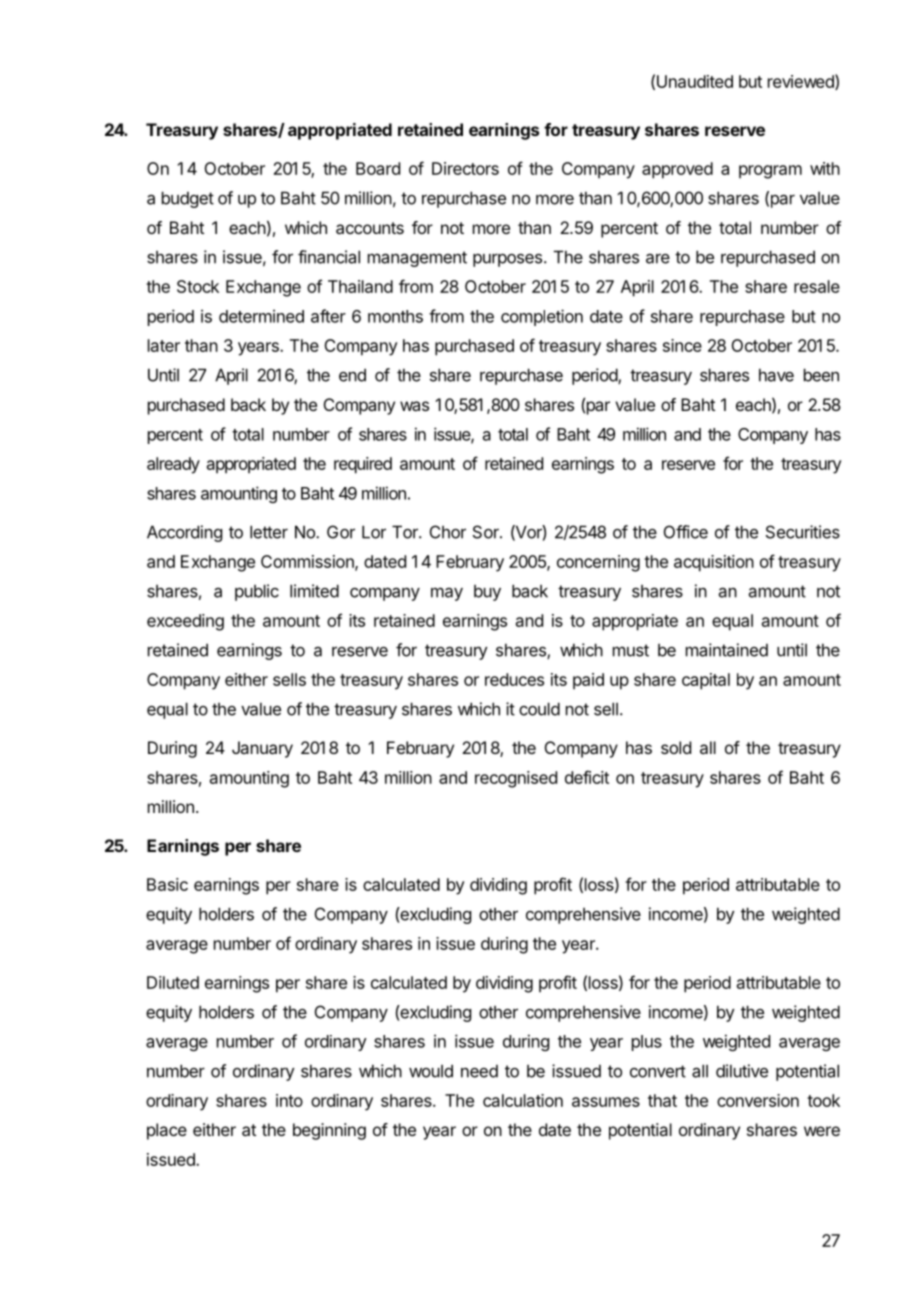  Describe the element at coordinates (185, 622) in the page. I see `exceeding` at that location.
